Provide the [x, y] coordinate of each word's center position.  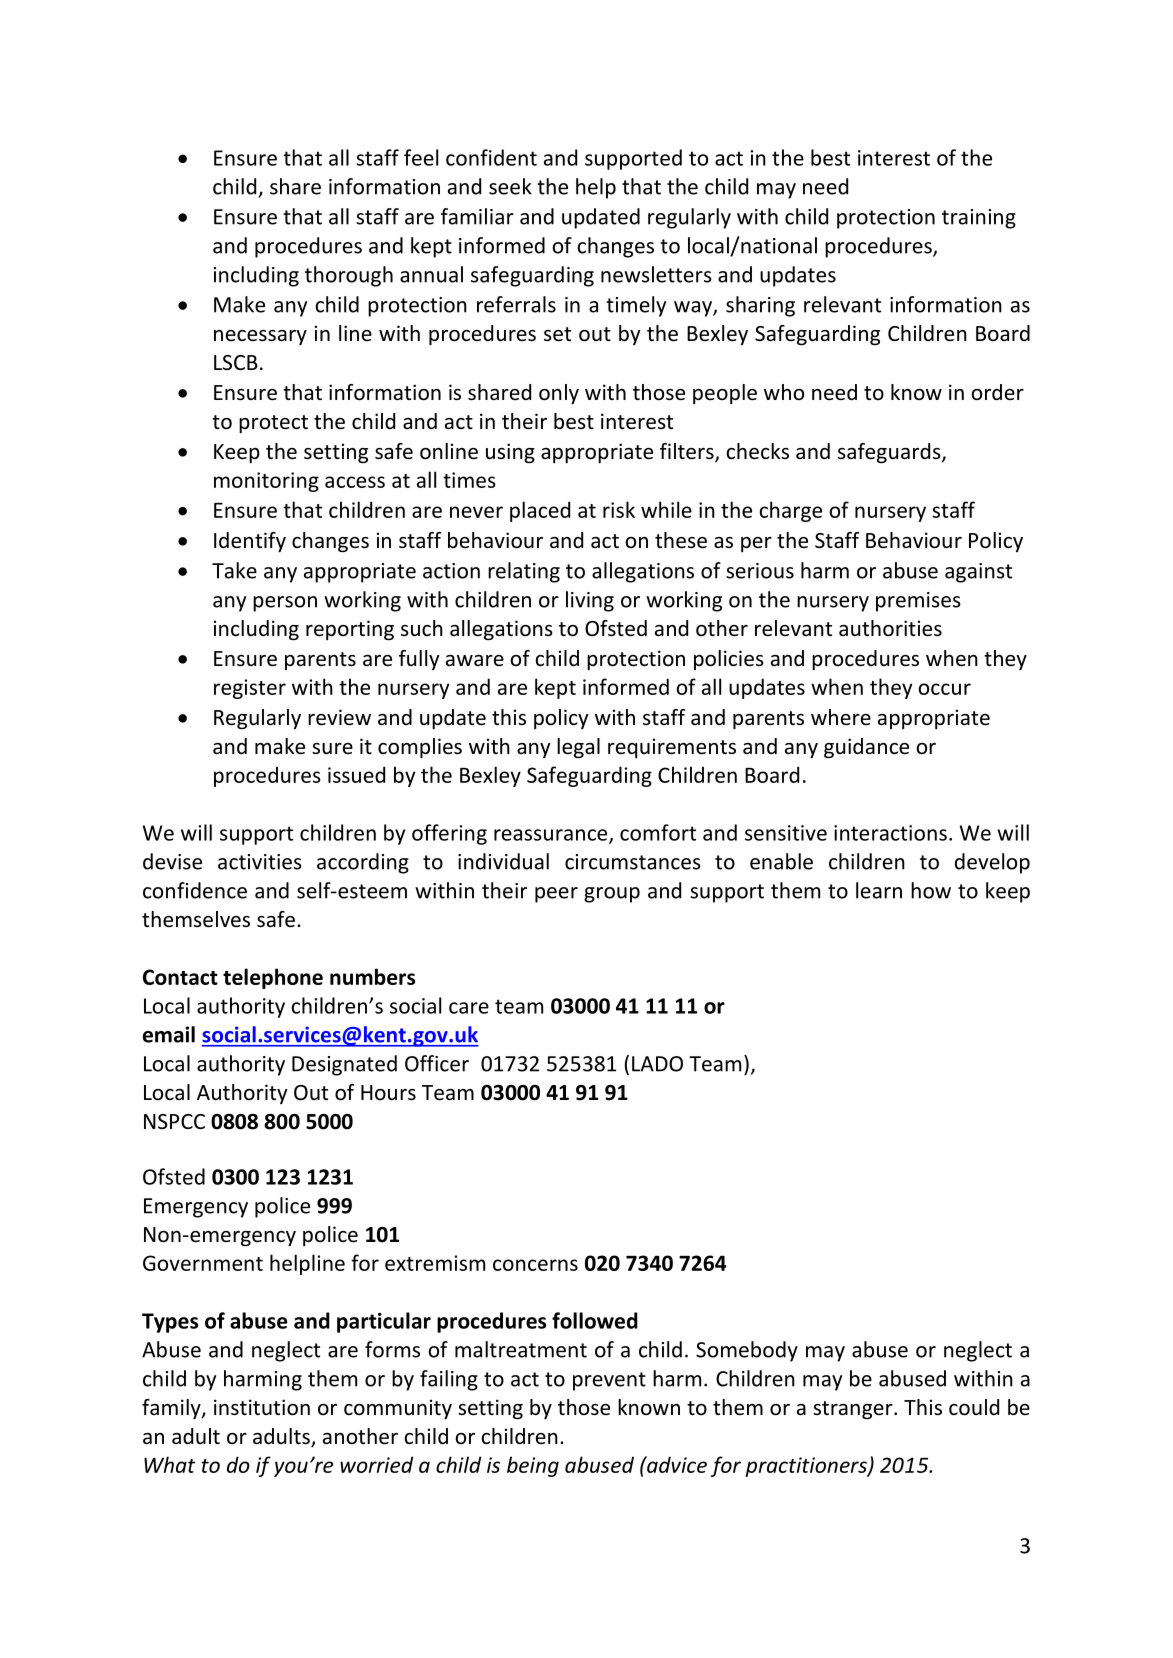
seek [510, 186]
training [979, 219]
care [469, 1008]
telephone [273, 978]
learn [879, 890]
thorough [349, 276]
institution [262, 1407]
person [285, 604]
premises [918, 602]
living [590, 601]
